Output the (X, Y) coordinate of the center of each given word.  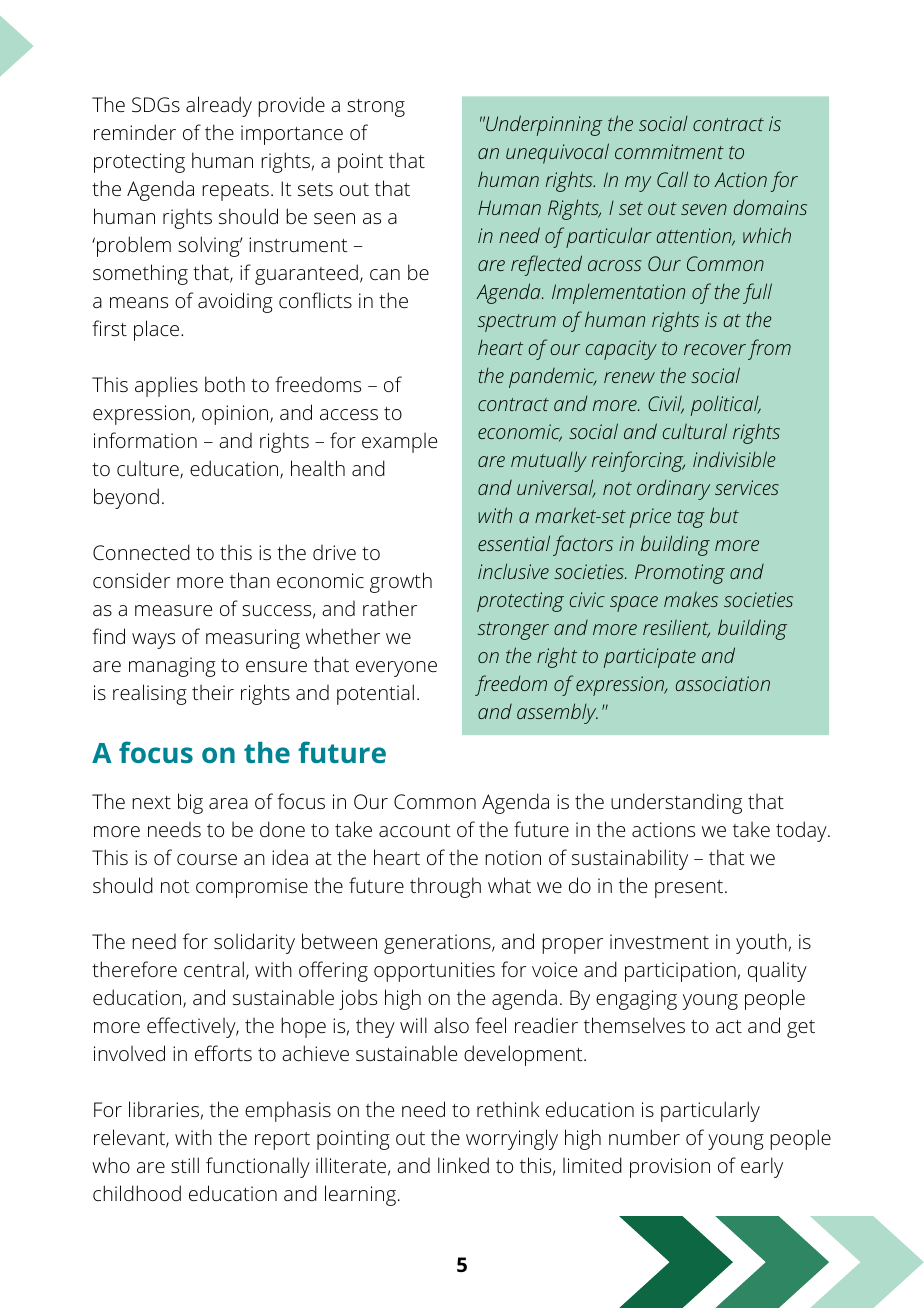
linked (463, 1165)
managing (172, 667)
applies (166, 387)
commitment (669, 151)
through (445, 887)
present (690, 889)
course (207, 859)
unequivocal (557, 153)
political (726, 406)
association (723, 683)
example (399, 443)
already (219, 106)
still (185, 1165)
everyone (396, 669)
